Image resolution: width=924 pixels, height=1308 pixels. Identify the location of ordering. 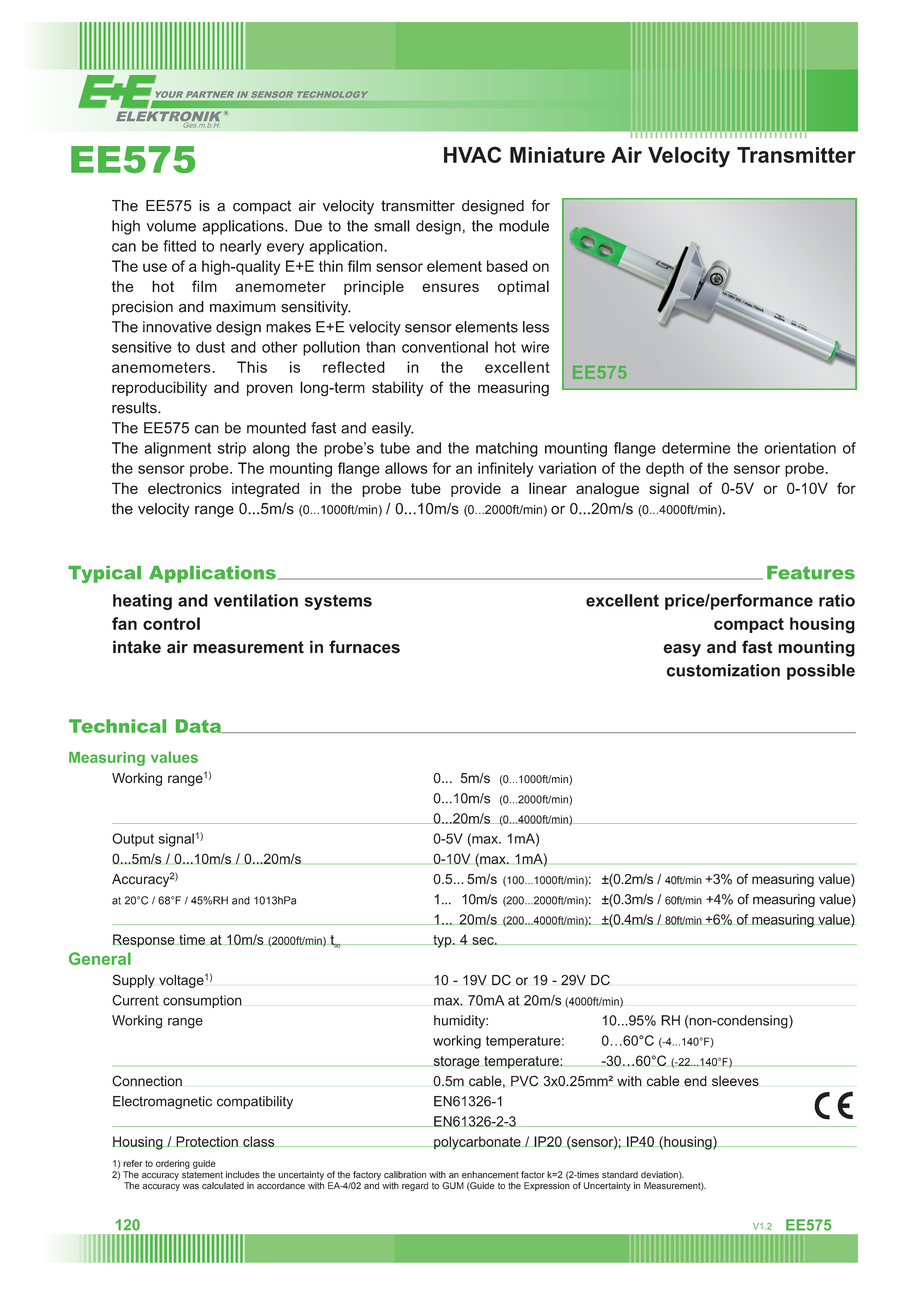
(173, 1164).
